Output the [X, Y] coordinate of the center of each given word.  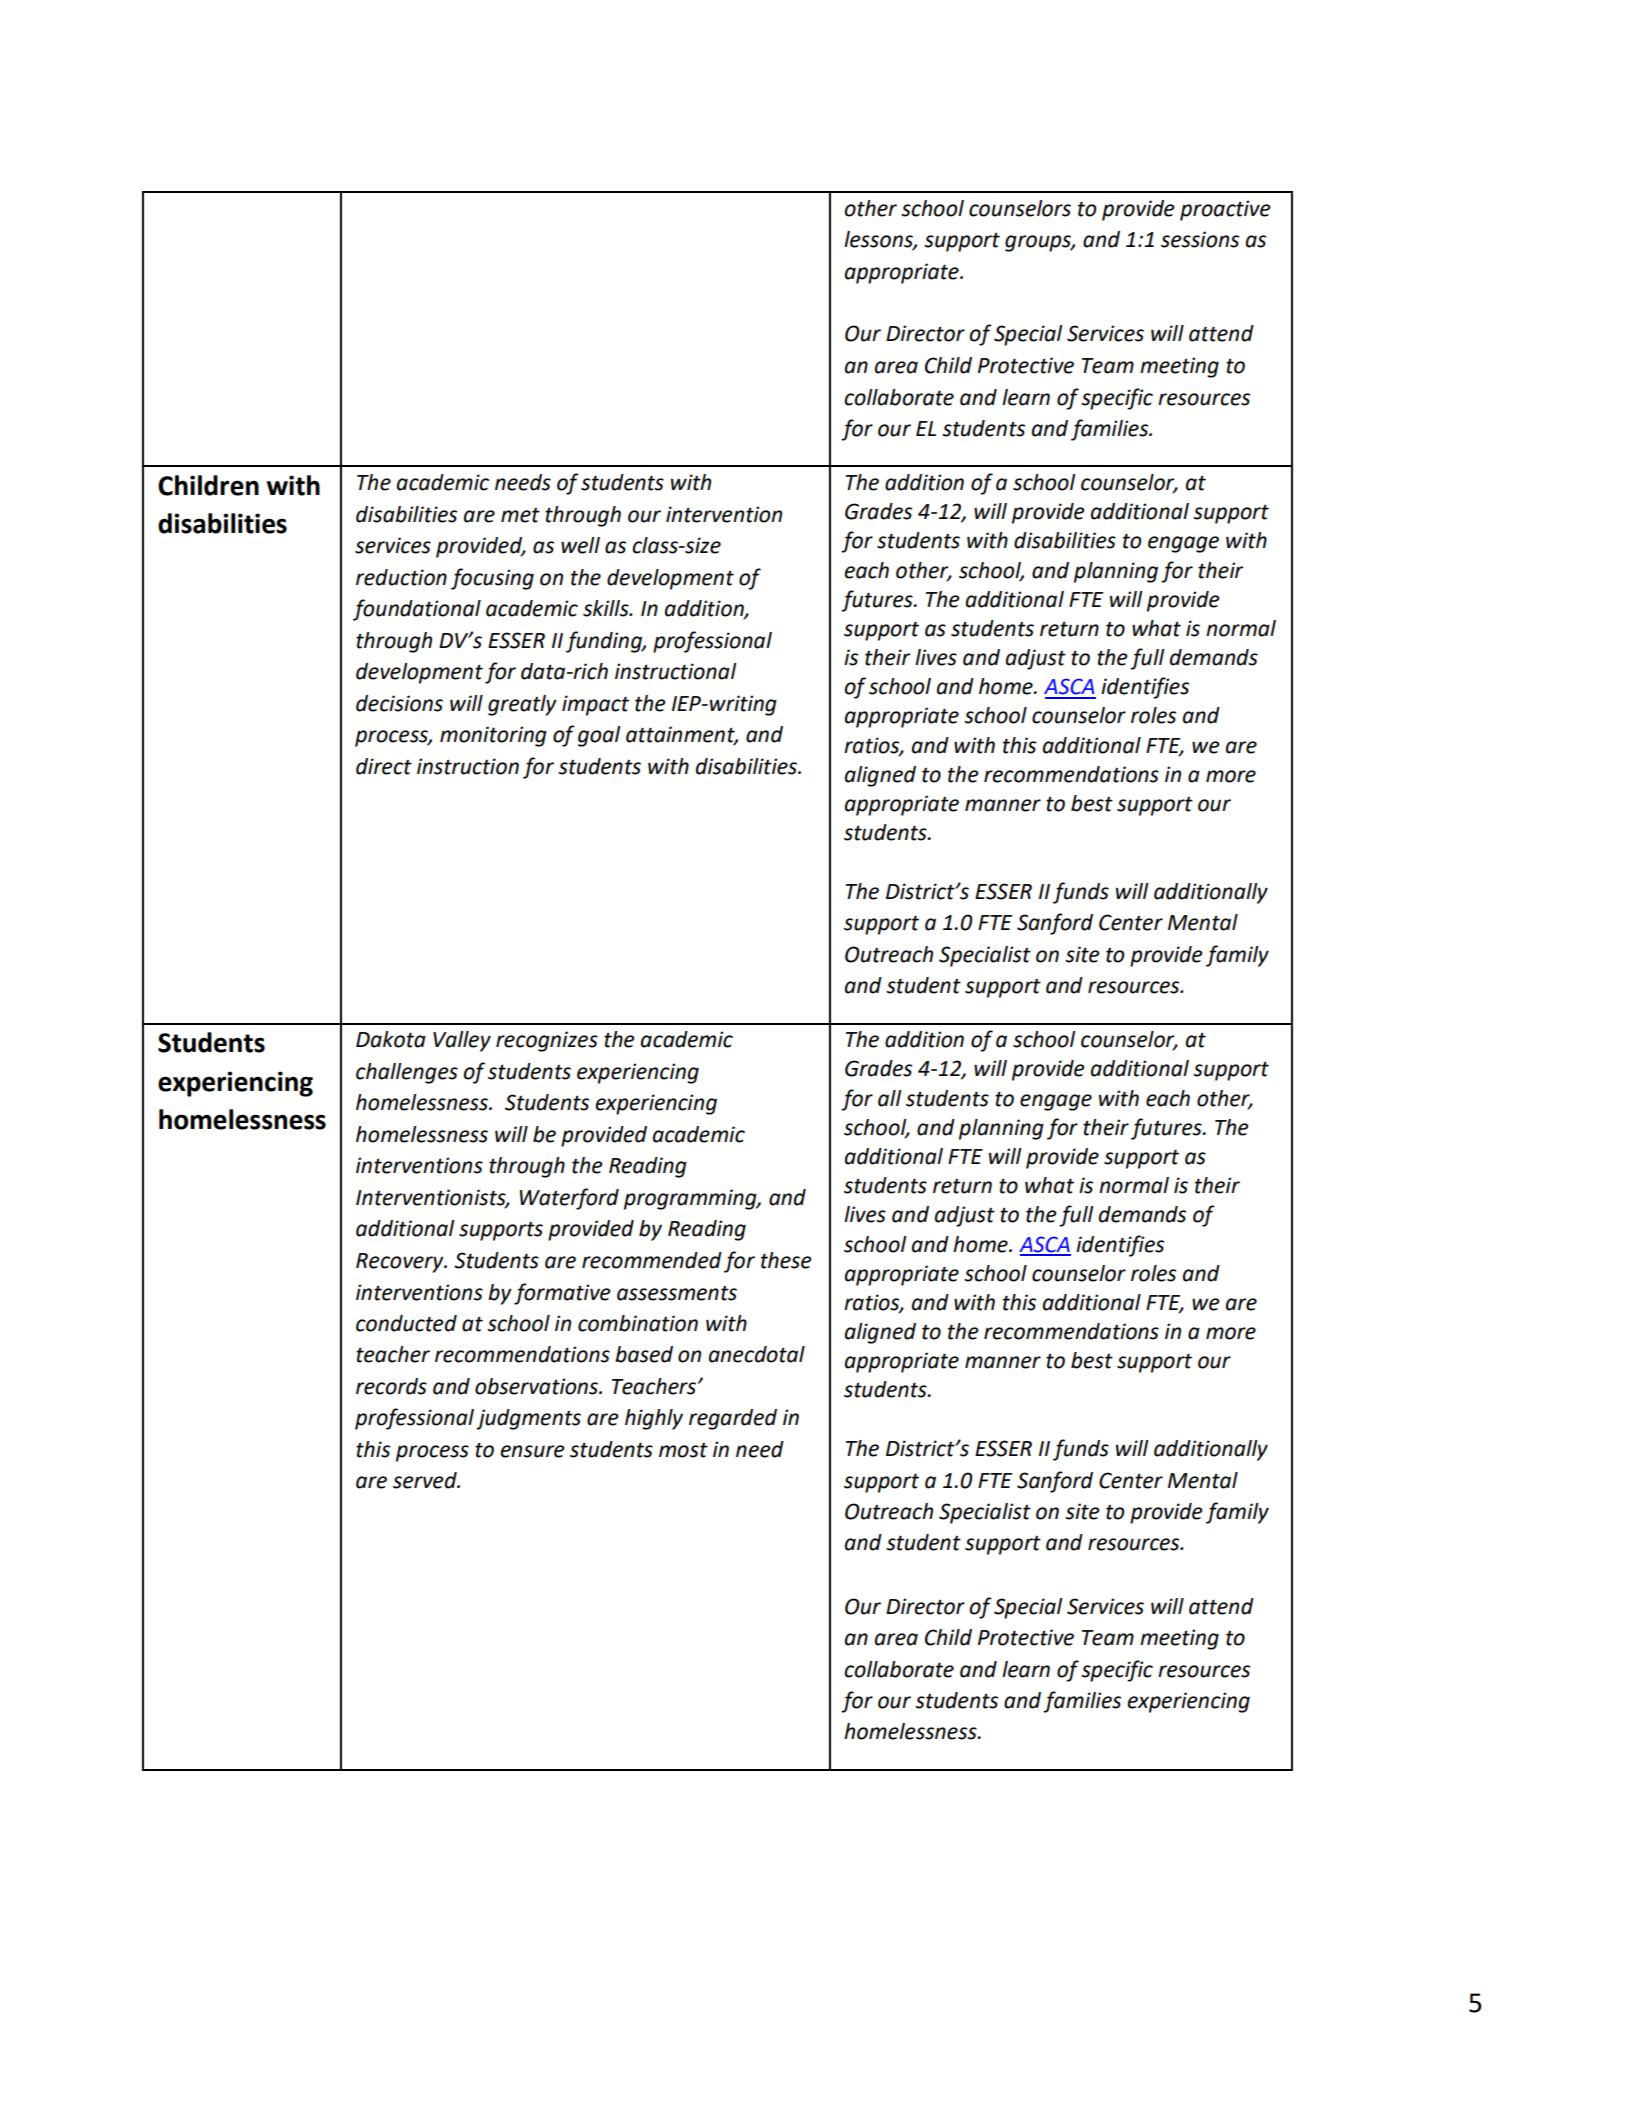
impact [595, 705]
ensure [532, 1451]
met [520, 515]
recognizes [547, 1041]
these [786, 1260]
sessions [1200, 239]
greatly [522, 705]
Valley [462, 1041]
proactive [1225, 210]
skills [607, 608]
